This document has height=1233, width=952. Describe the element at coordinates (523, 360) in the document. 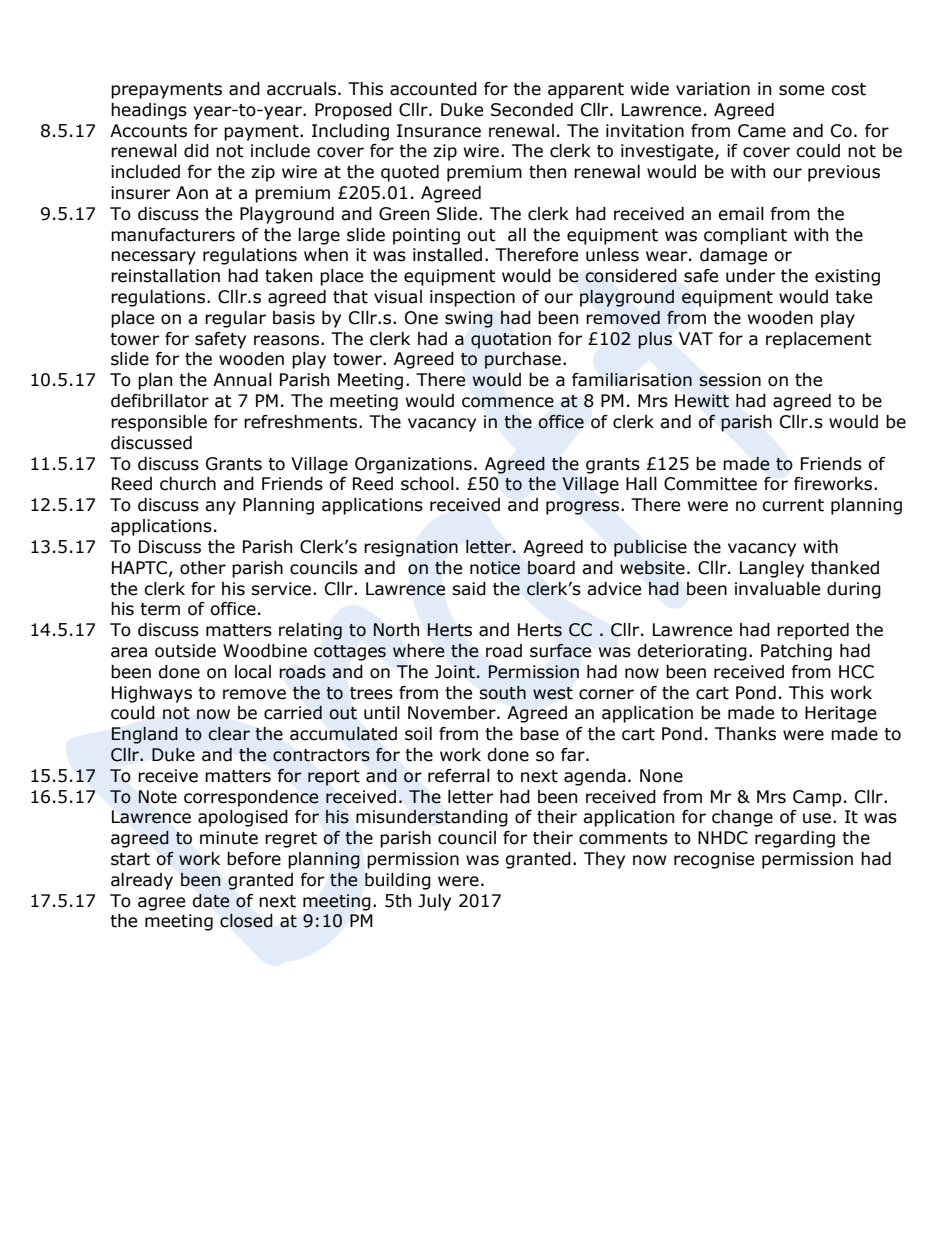

I see `purchase` at that location.
